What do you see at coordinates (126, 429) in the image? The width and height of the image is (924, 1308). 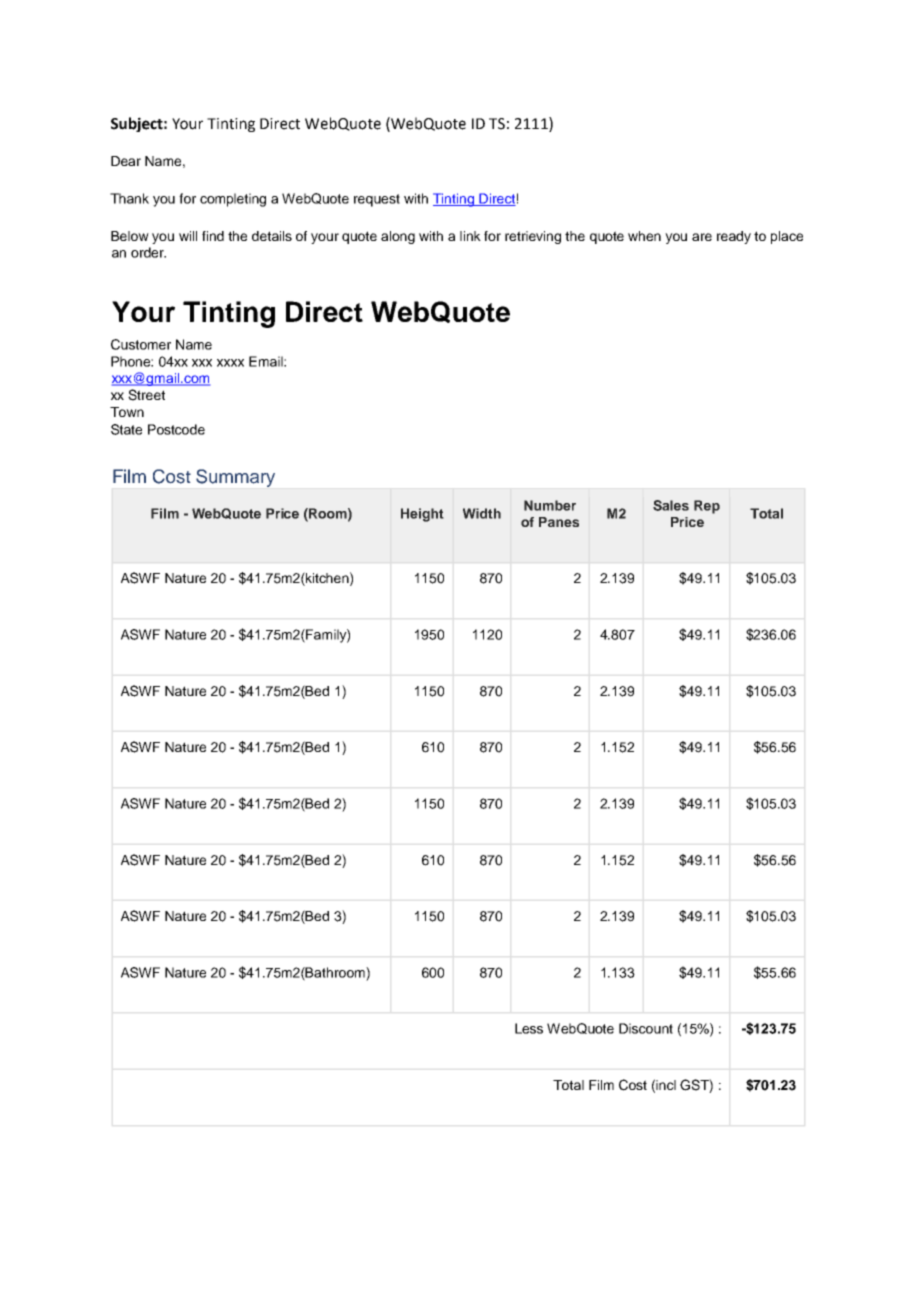 I see `State` at bounding box center [126, 429].
